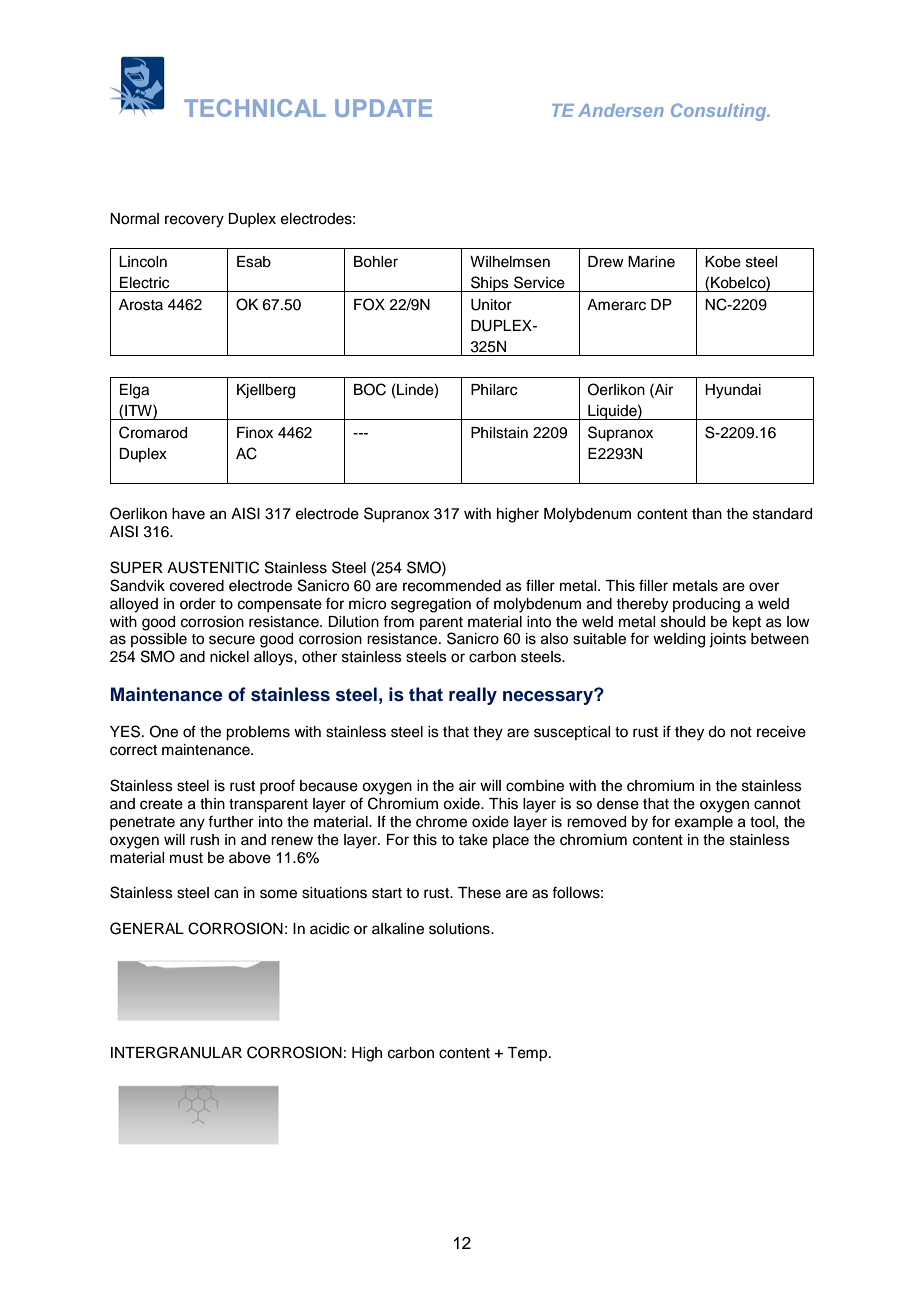  I want to click on INTERGRANULAR, so click(176, 1052).
